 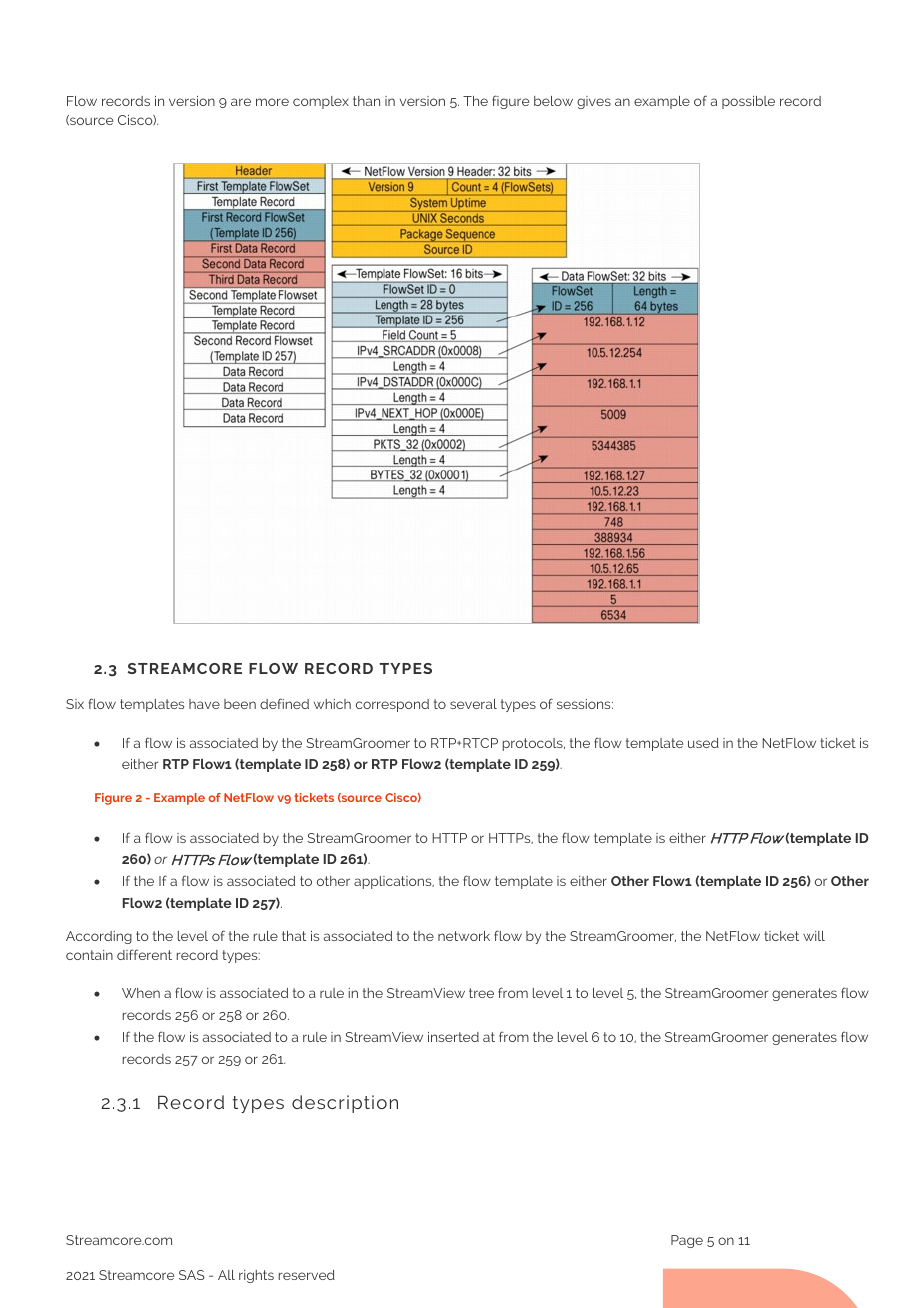 I want to click on used, so click(x=703, y=743).
